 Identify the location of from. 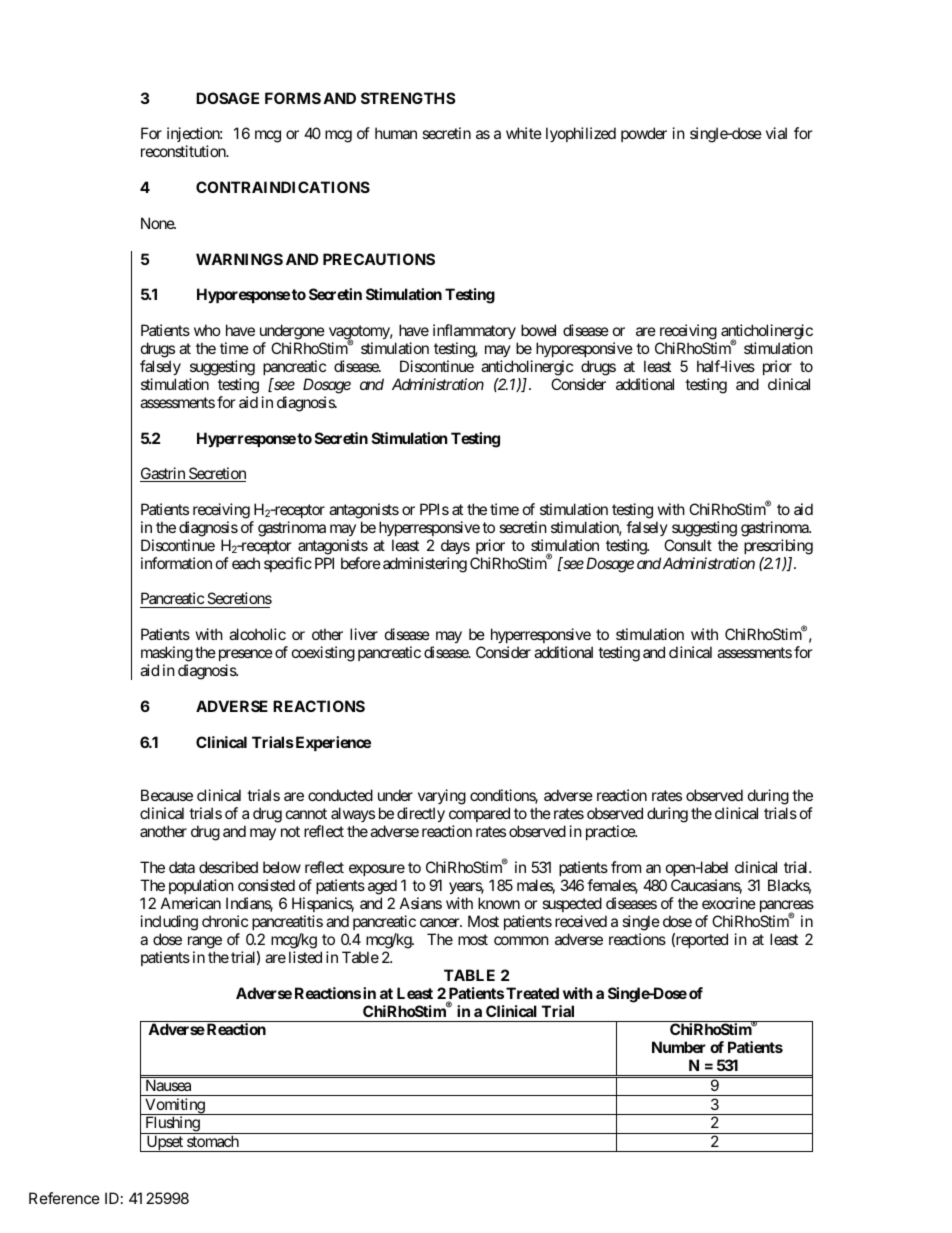
(626, 867).
